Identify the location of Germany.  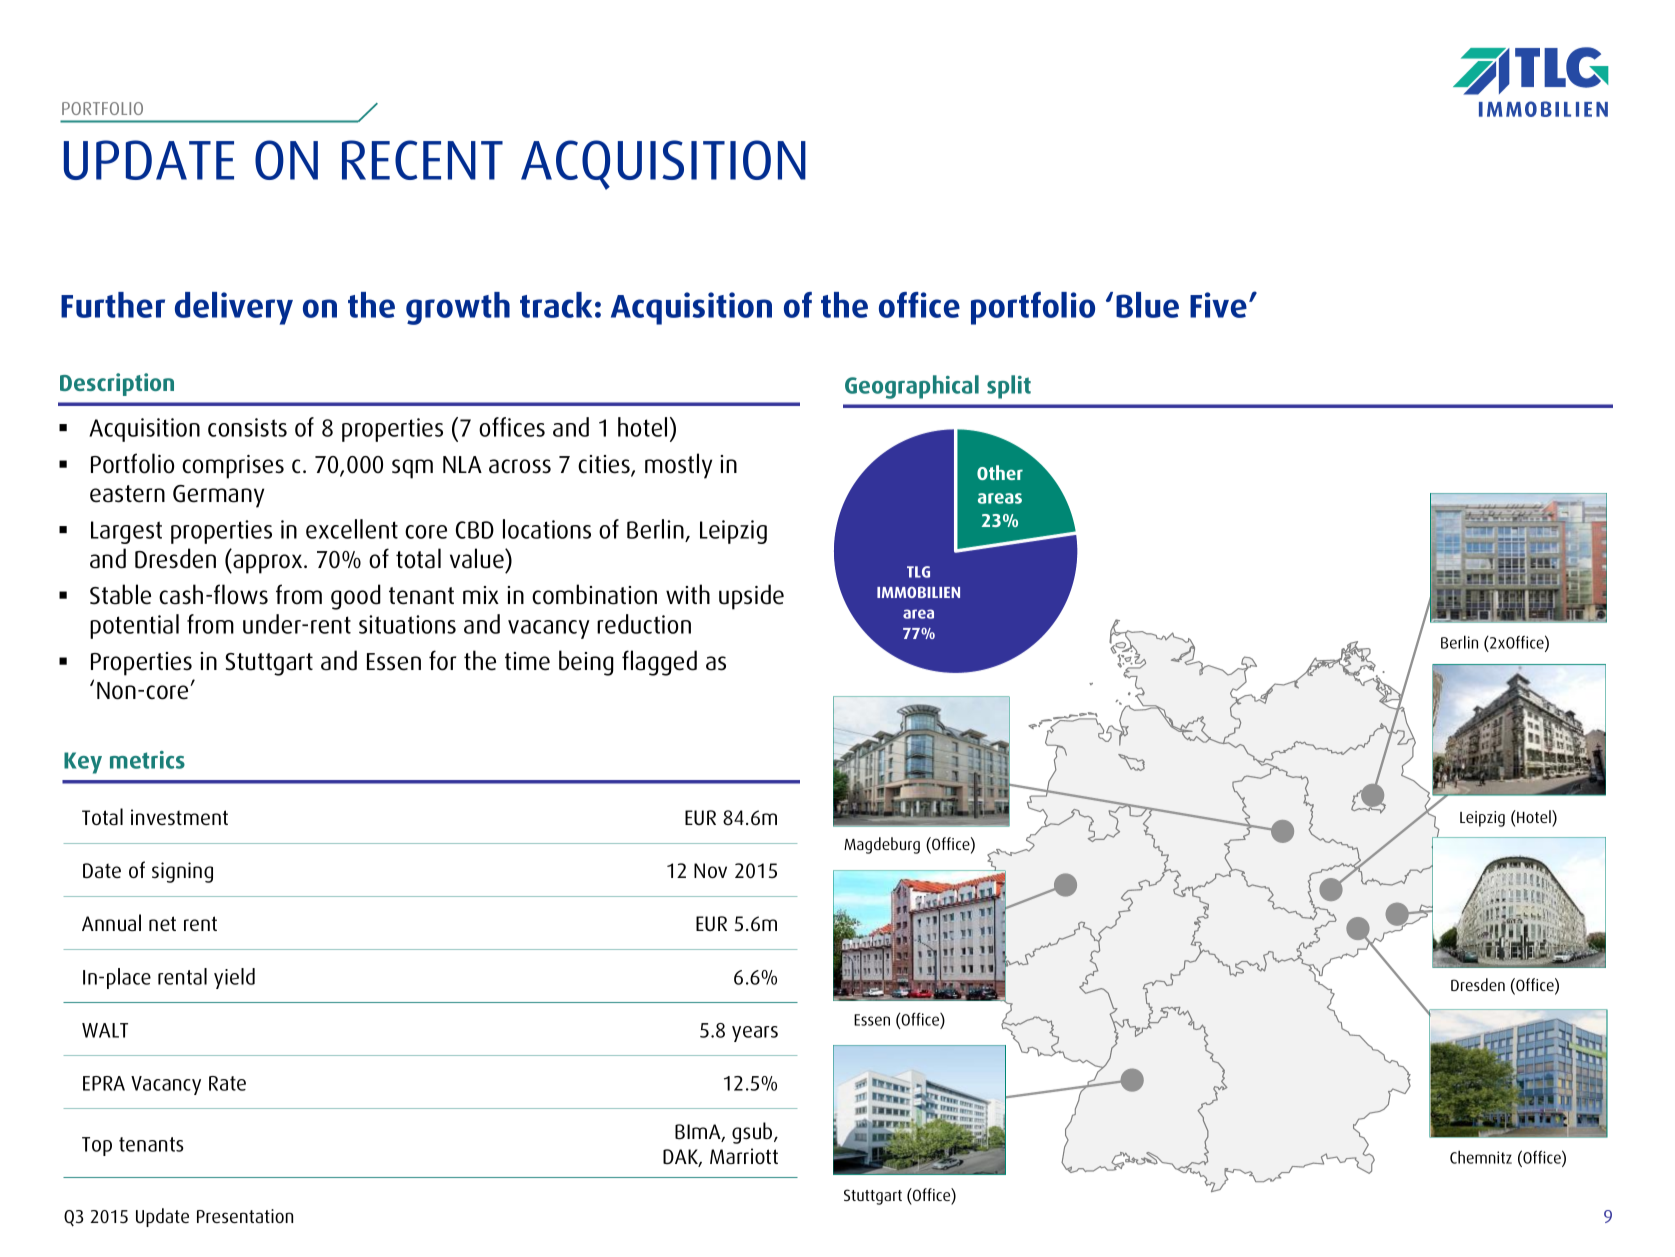
(218, 496).
